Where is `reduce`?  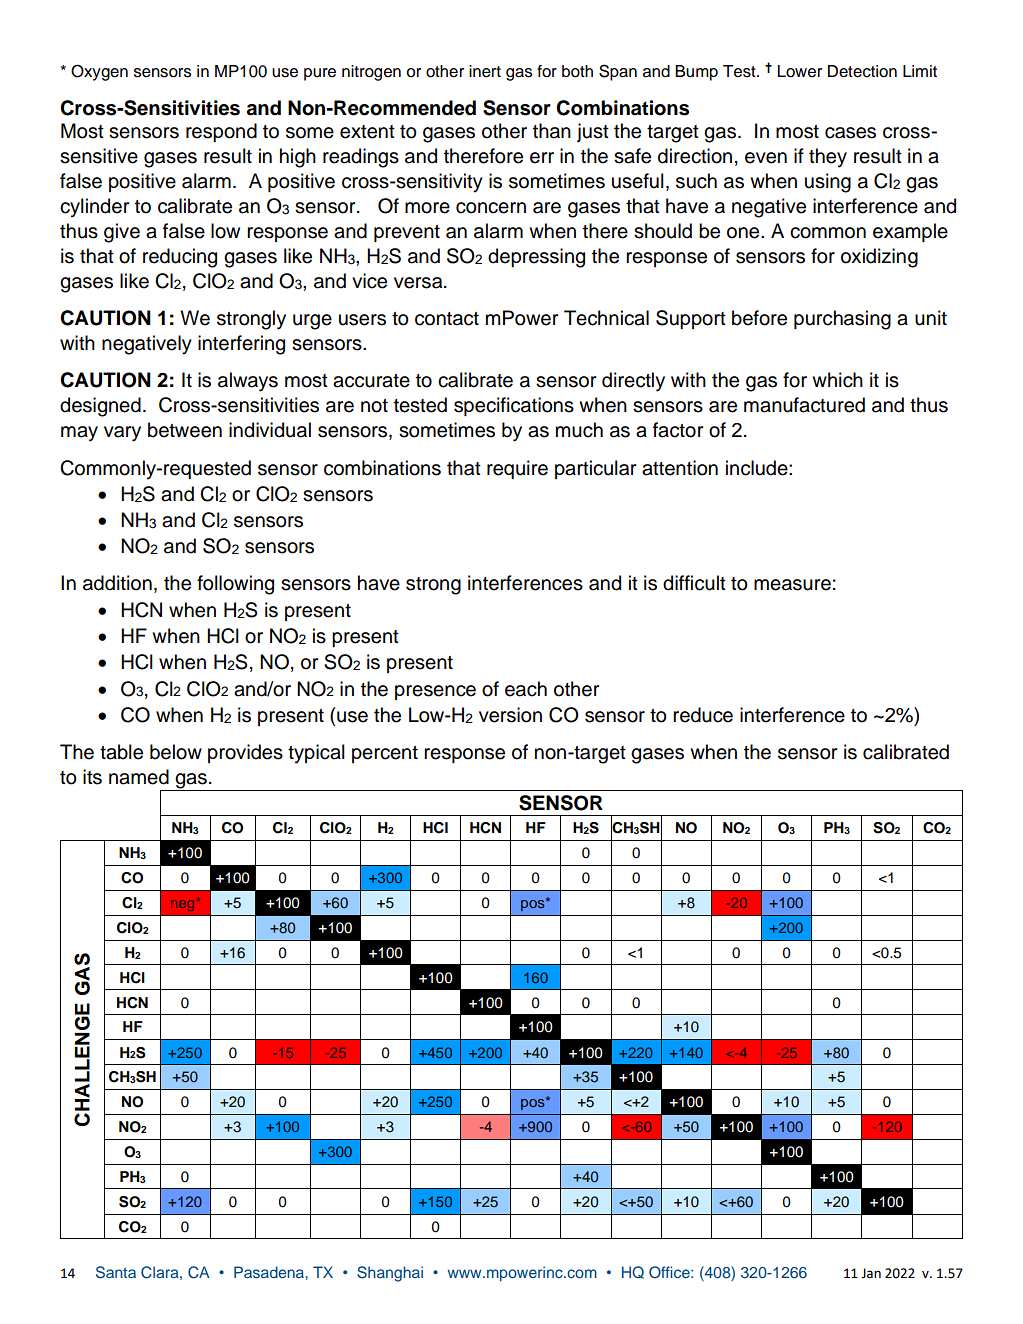 reduce is located at coordinates (703, 715).
